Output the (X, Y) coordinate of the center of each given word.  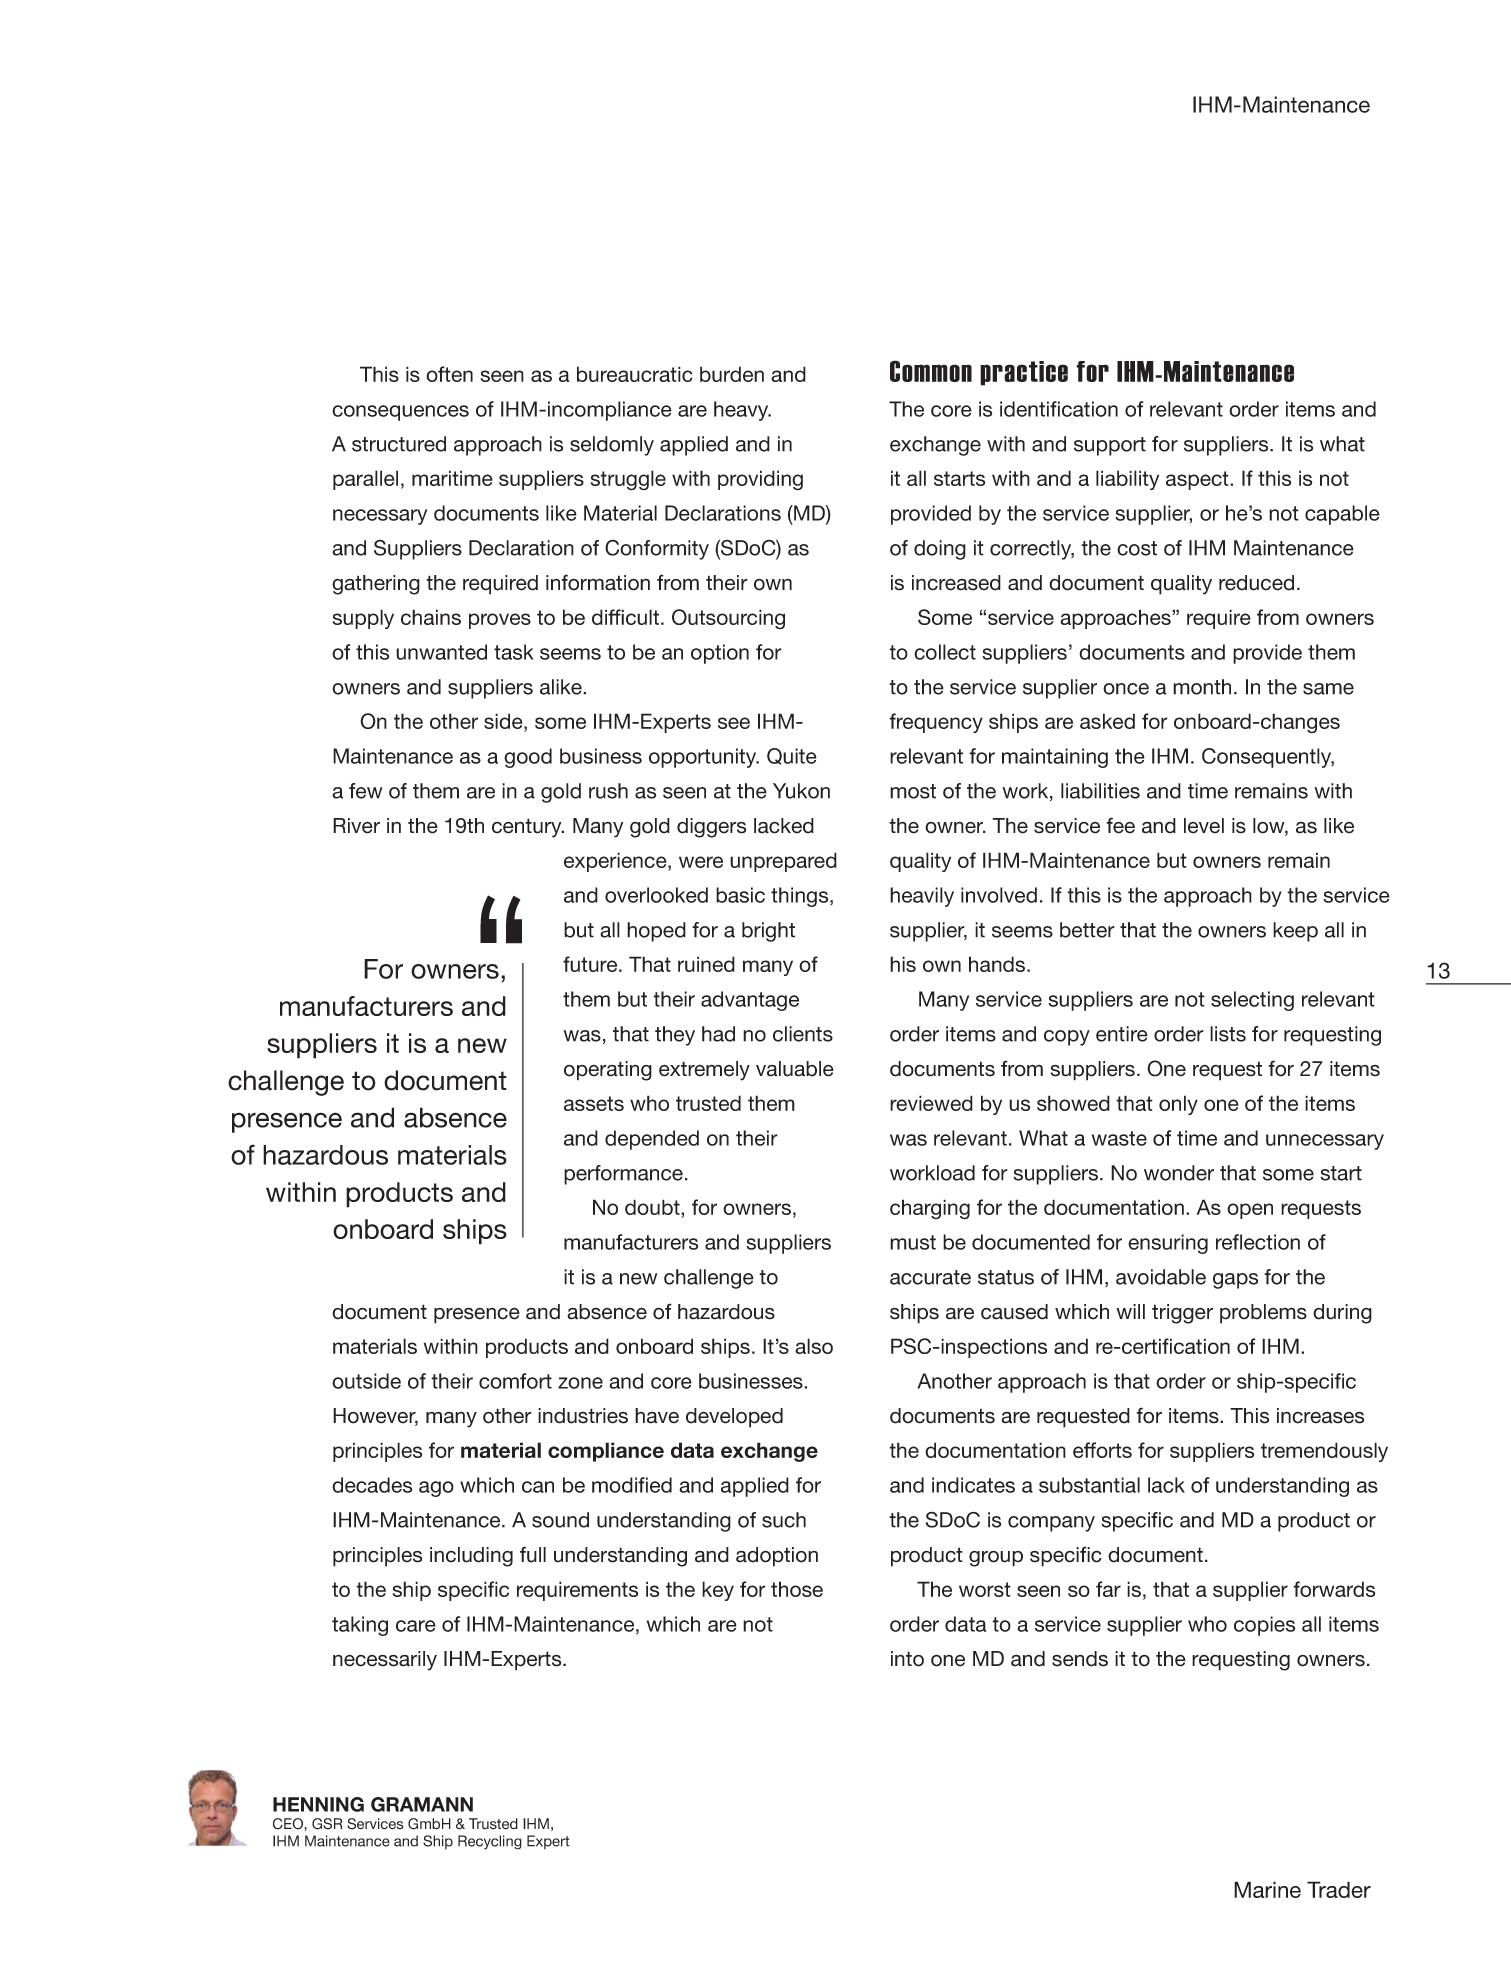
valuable (795, 1069)
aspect (1198, 480)
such (784, 1520)
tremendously (1324, 1452)
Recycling (490, 1842)
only (1178, 1105)
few (365, 791)
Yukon (801, 791)
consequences (400, 413)
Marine (1267, 1889)
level (1204, 826)
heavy (742, 411)
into (907, 1659)
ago (436, 1489)
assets (594, 1103)
